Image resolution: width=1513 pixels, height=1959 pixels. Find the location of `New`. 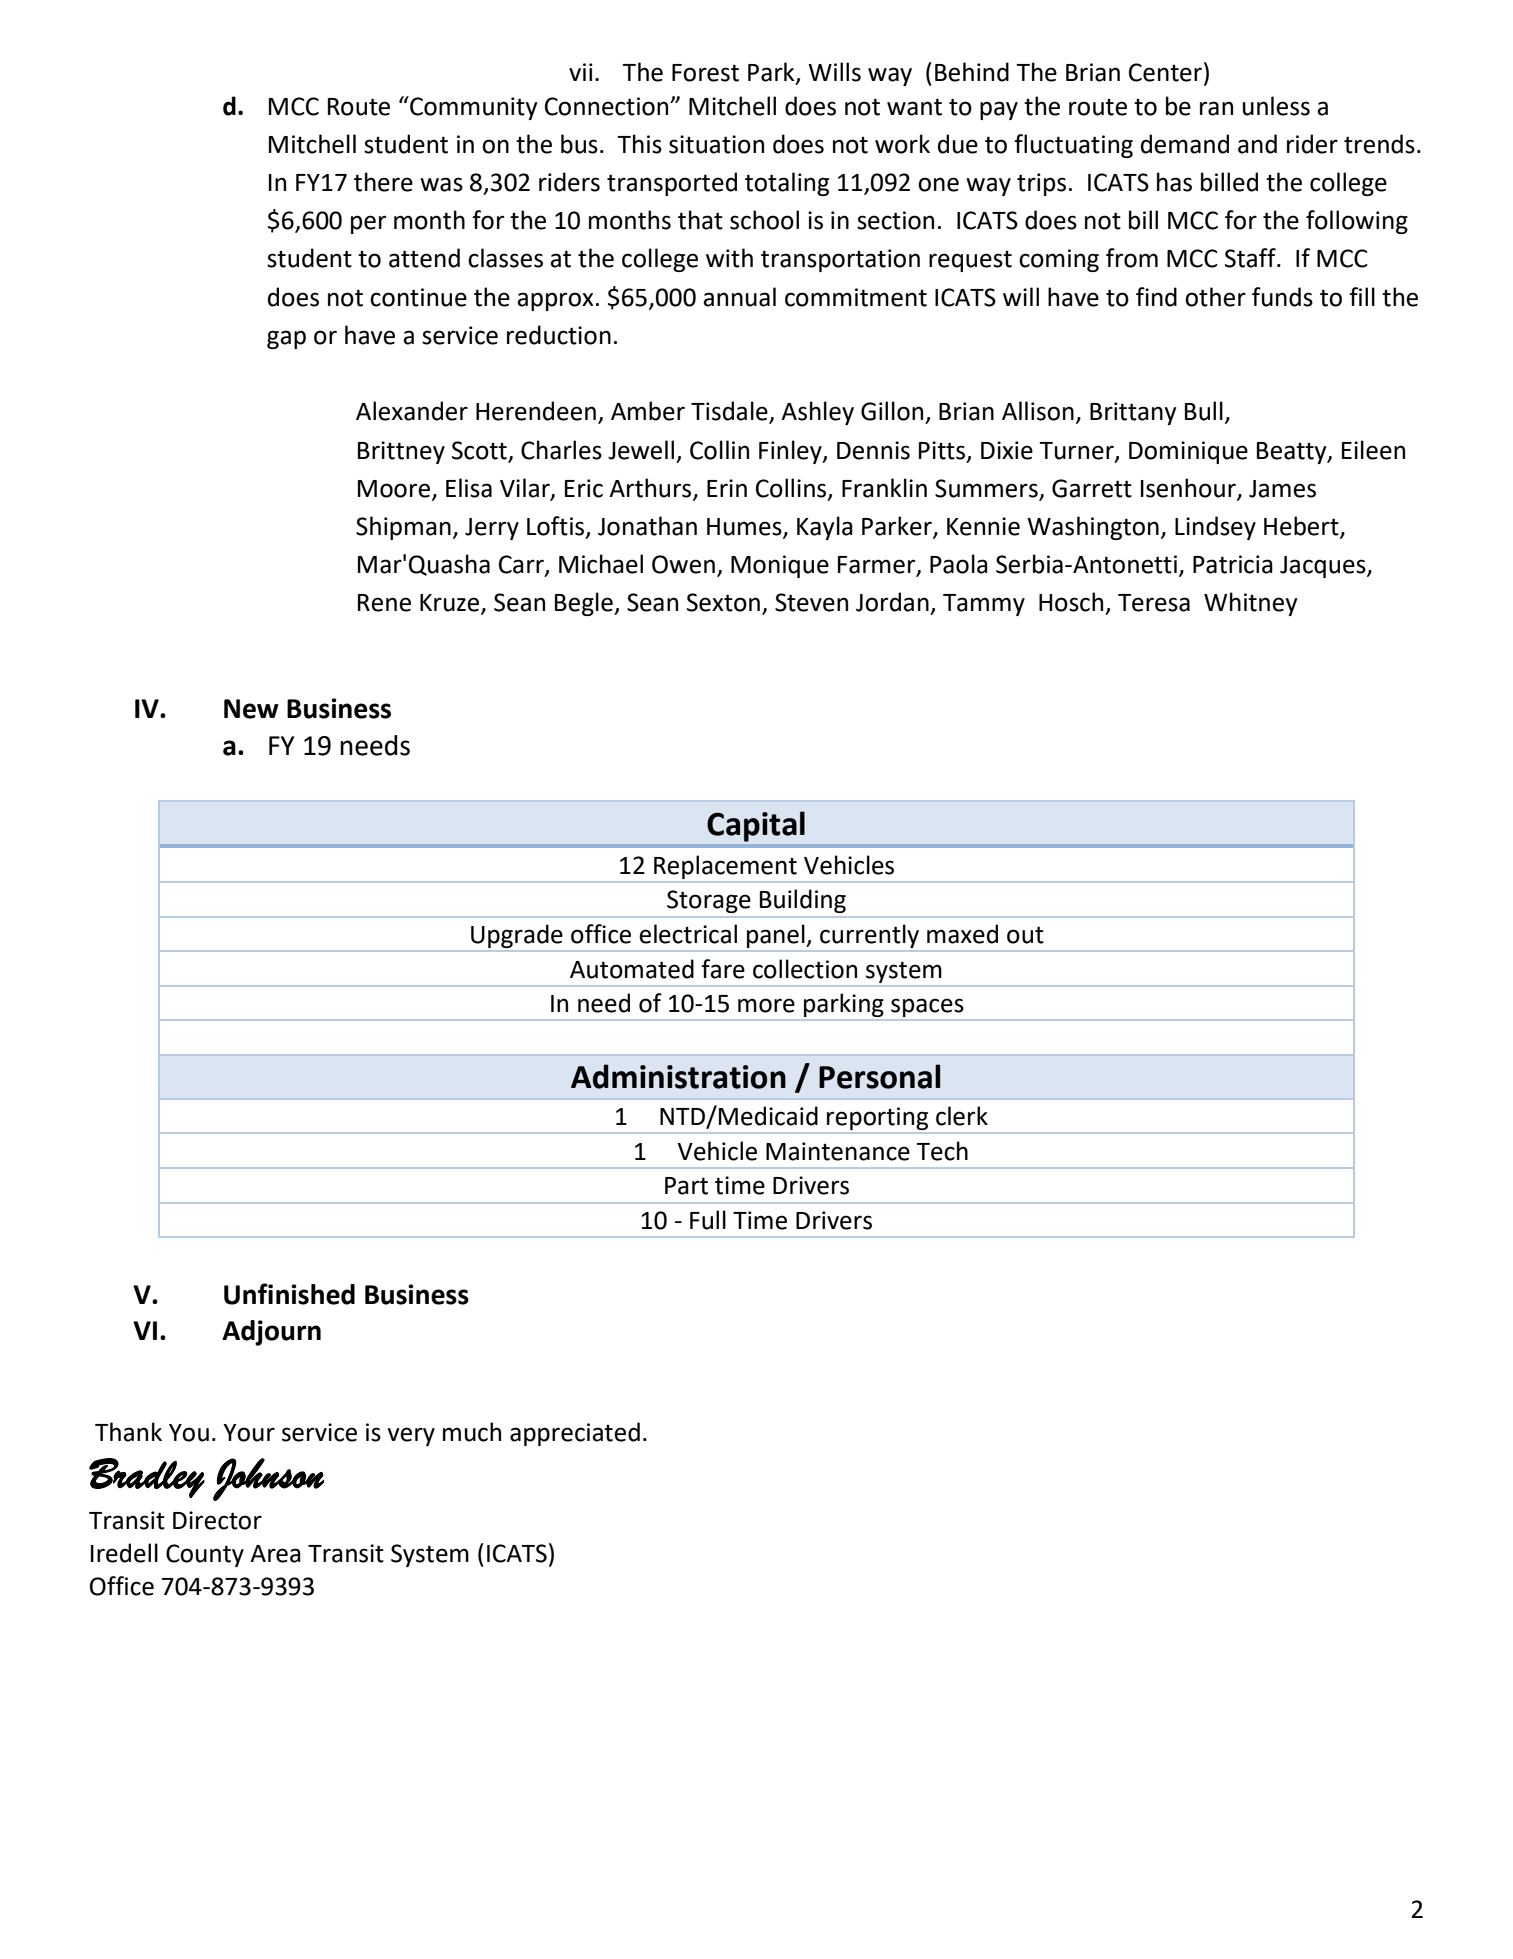

New is located at coordinates (251, 709).
